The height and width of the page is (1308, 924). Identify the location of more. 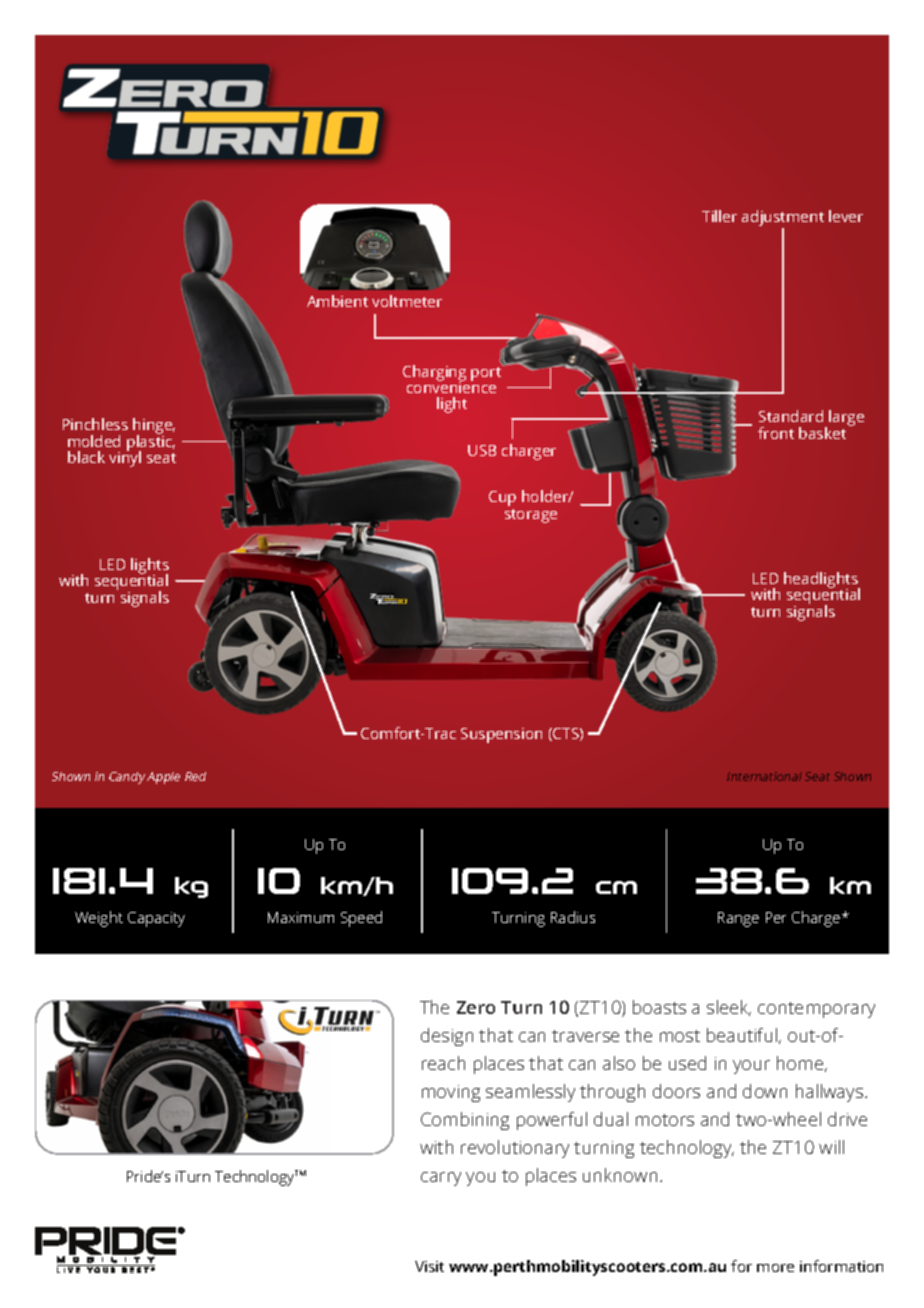
(775, 1268).
